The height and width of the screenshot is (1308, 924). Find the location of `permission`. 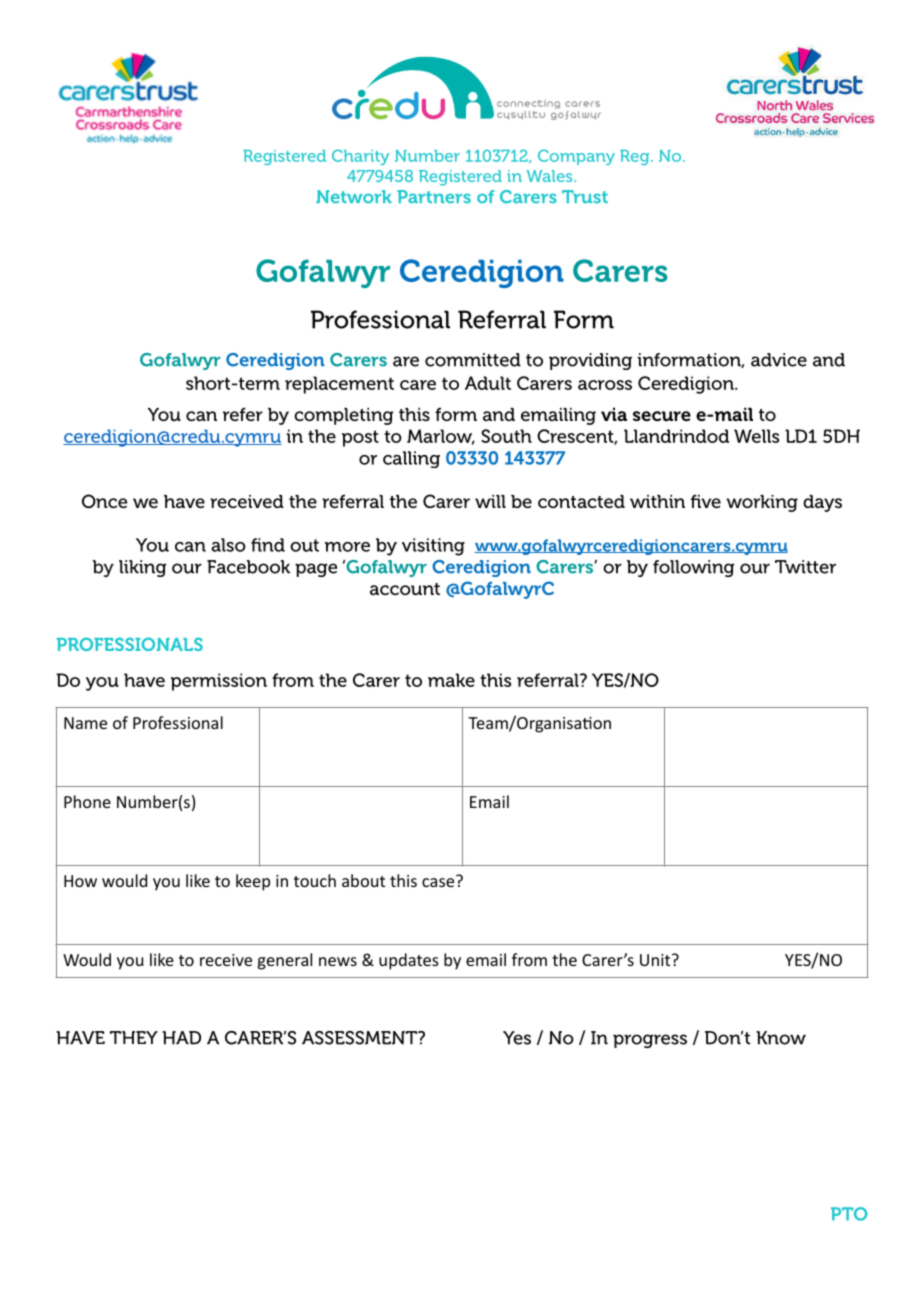

permission is located at coordinates (219, 682).
